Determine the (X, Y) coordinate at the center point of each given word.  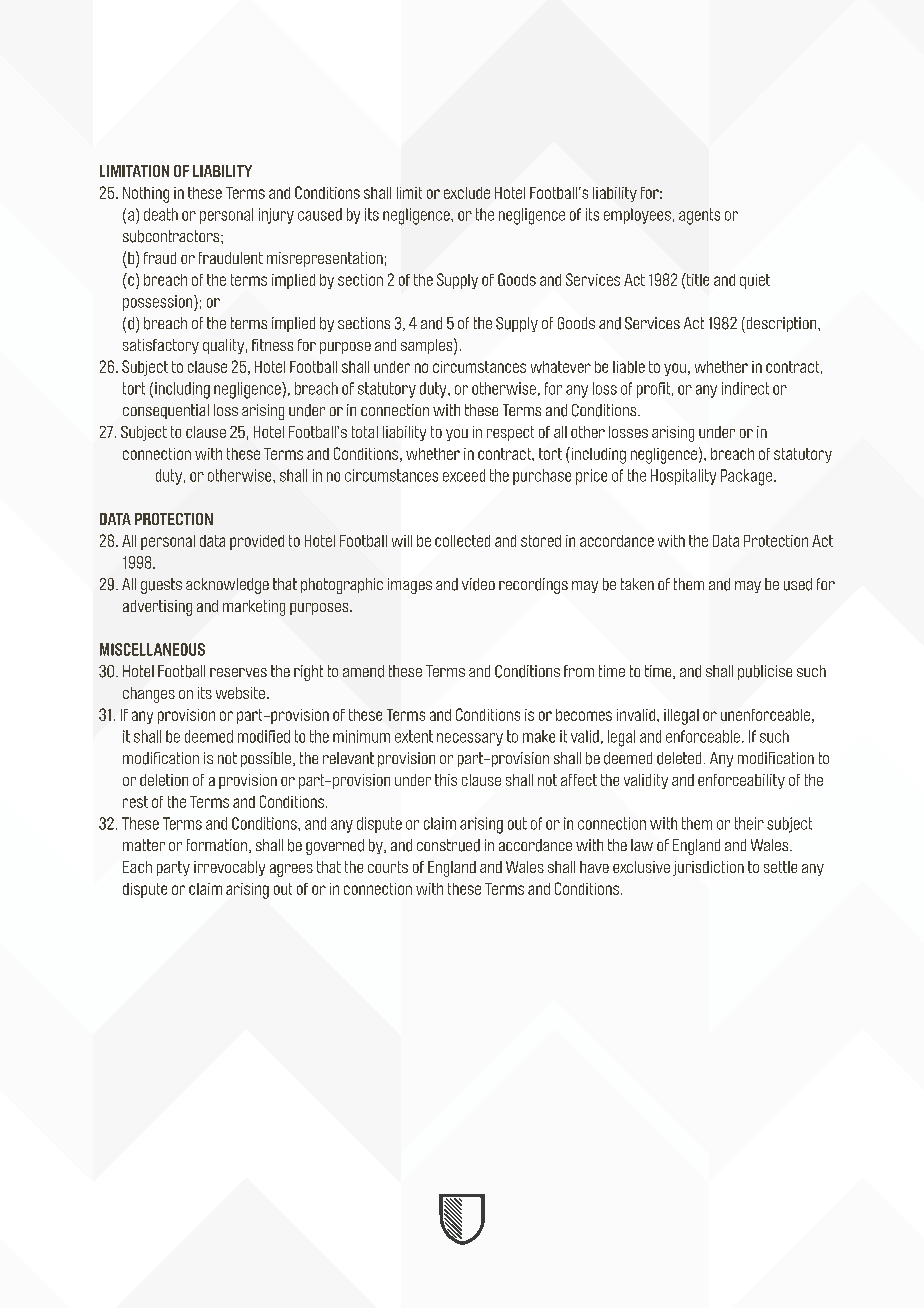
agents (699, 216)
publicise (765, 672)
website (240, 693)
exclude (467, 193)
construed (448, 845)
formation (218, 846)
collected (462, 541)
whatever (561, 367)
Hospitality (683, 477)
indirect (745, 388)
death (161, 214)
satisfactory (161, 346)
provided (257, 542)
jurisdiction (708, 868)
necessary (470, 739)
